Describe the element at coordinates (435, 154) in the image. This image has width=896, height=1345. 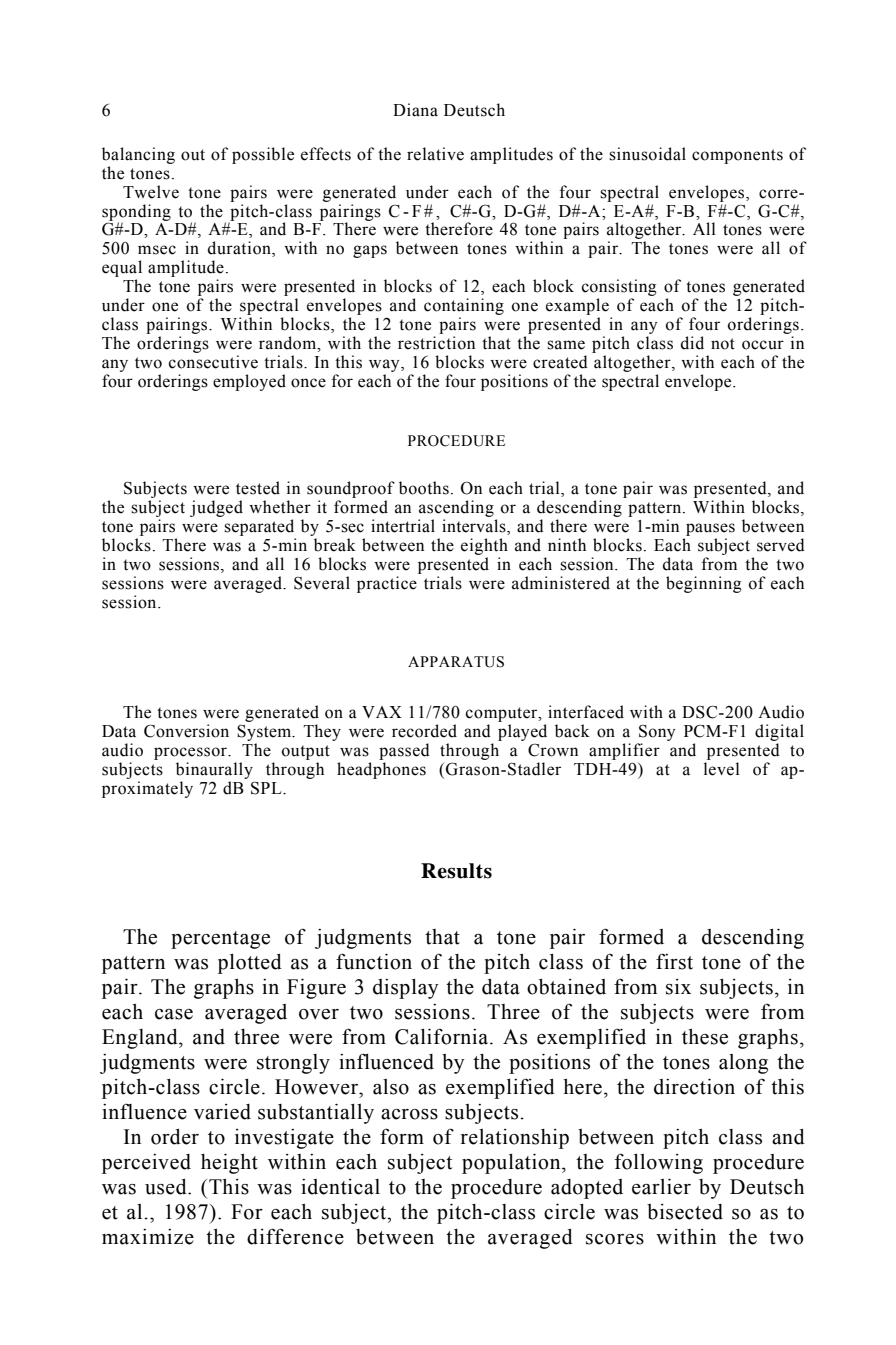
I see `relative` at that location.
